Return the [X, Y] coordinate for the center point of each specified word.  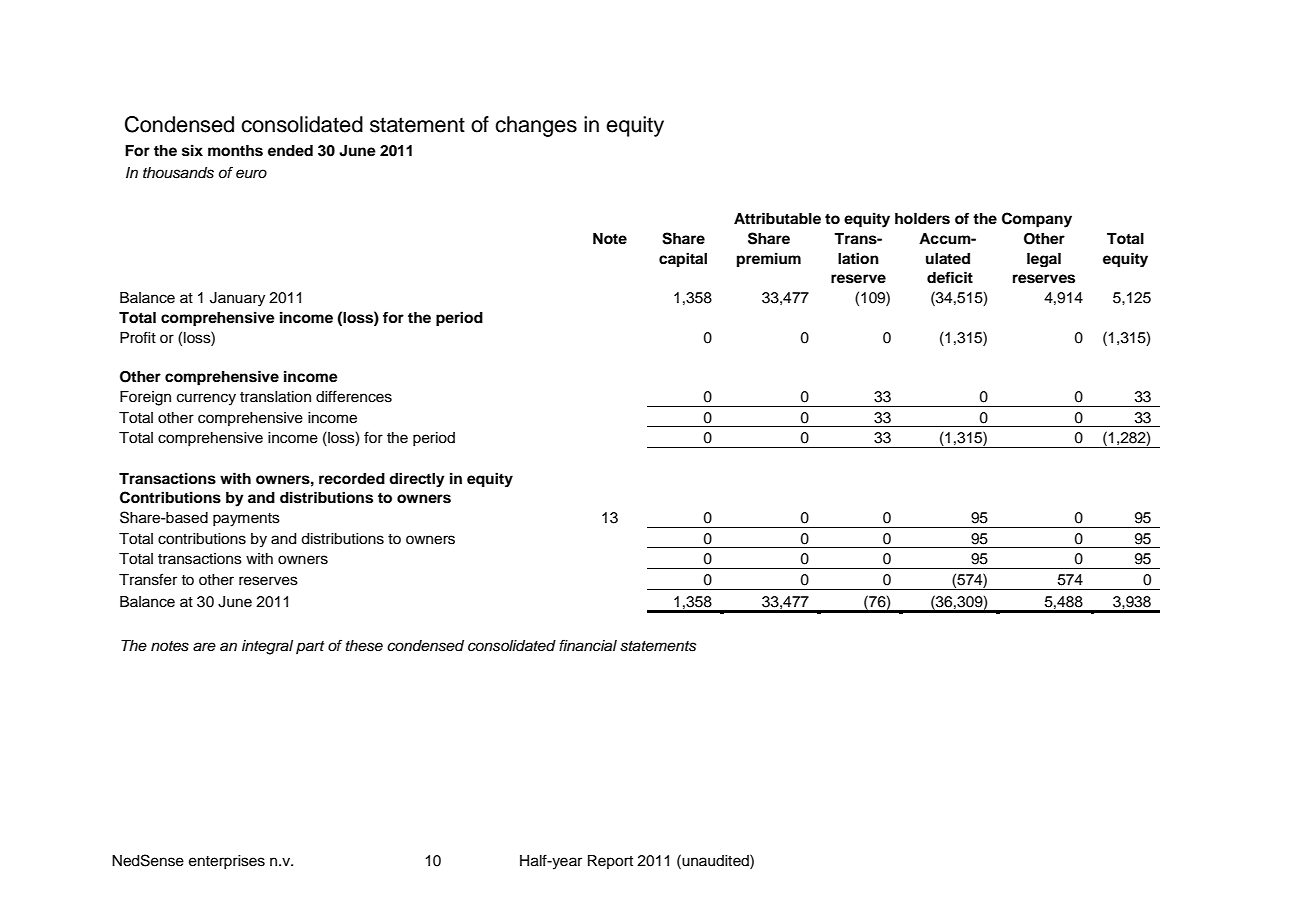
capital [683, 259]
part [310, 647]
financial [588, 645]
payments [246, 520]
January [237, 299]
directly [417, 479]
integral [267, 647]
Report [610, 862]
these [364, 646]
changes [536, 126]
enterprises [227, 862]
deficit [950, 277]
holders [922, 219]
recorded [352, 479]
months [235, 151]
